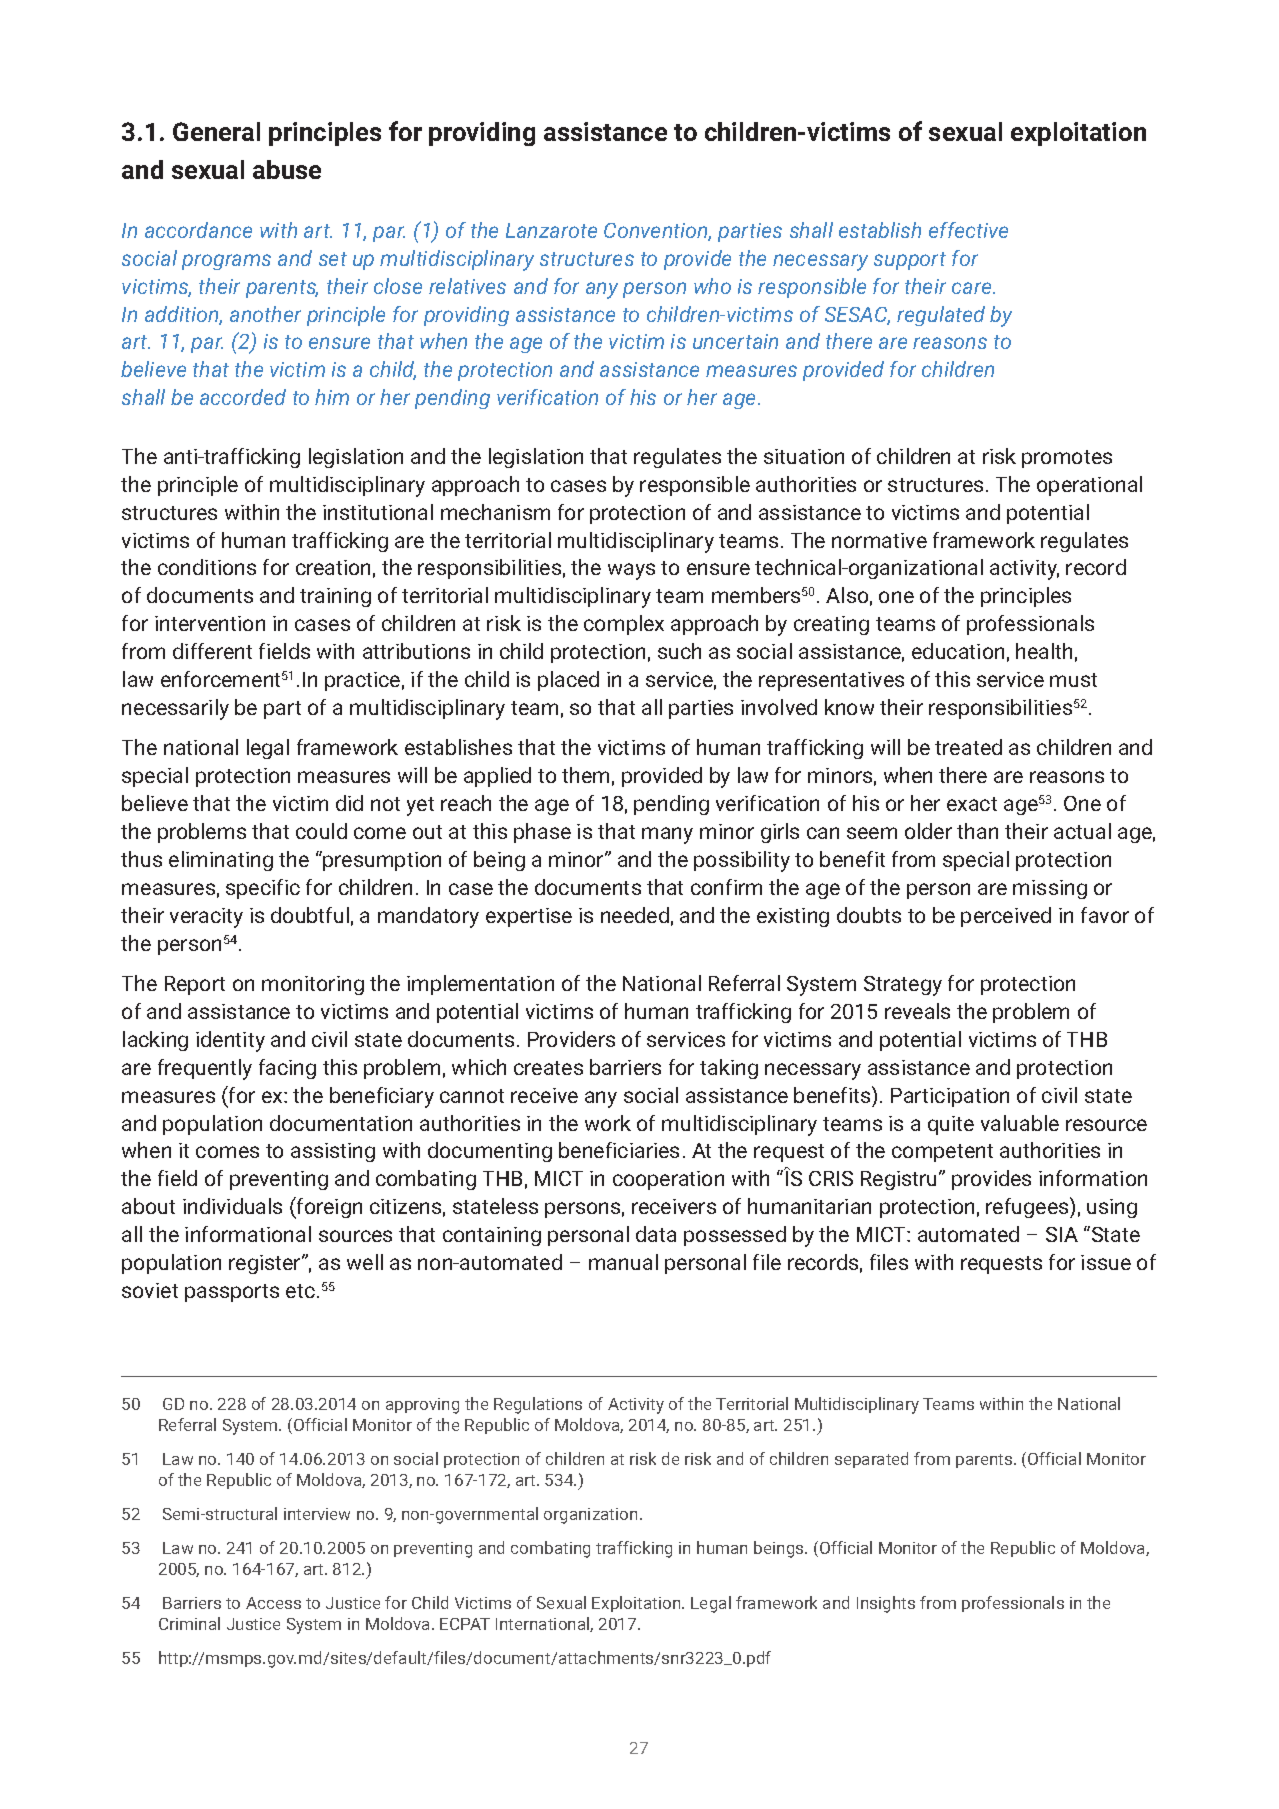 This screenshot has width=1279, height=1809. I want to click on Regulations, so click(538, 1405).
